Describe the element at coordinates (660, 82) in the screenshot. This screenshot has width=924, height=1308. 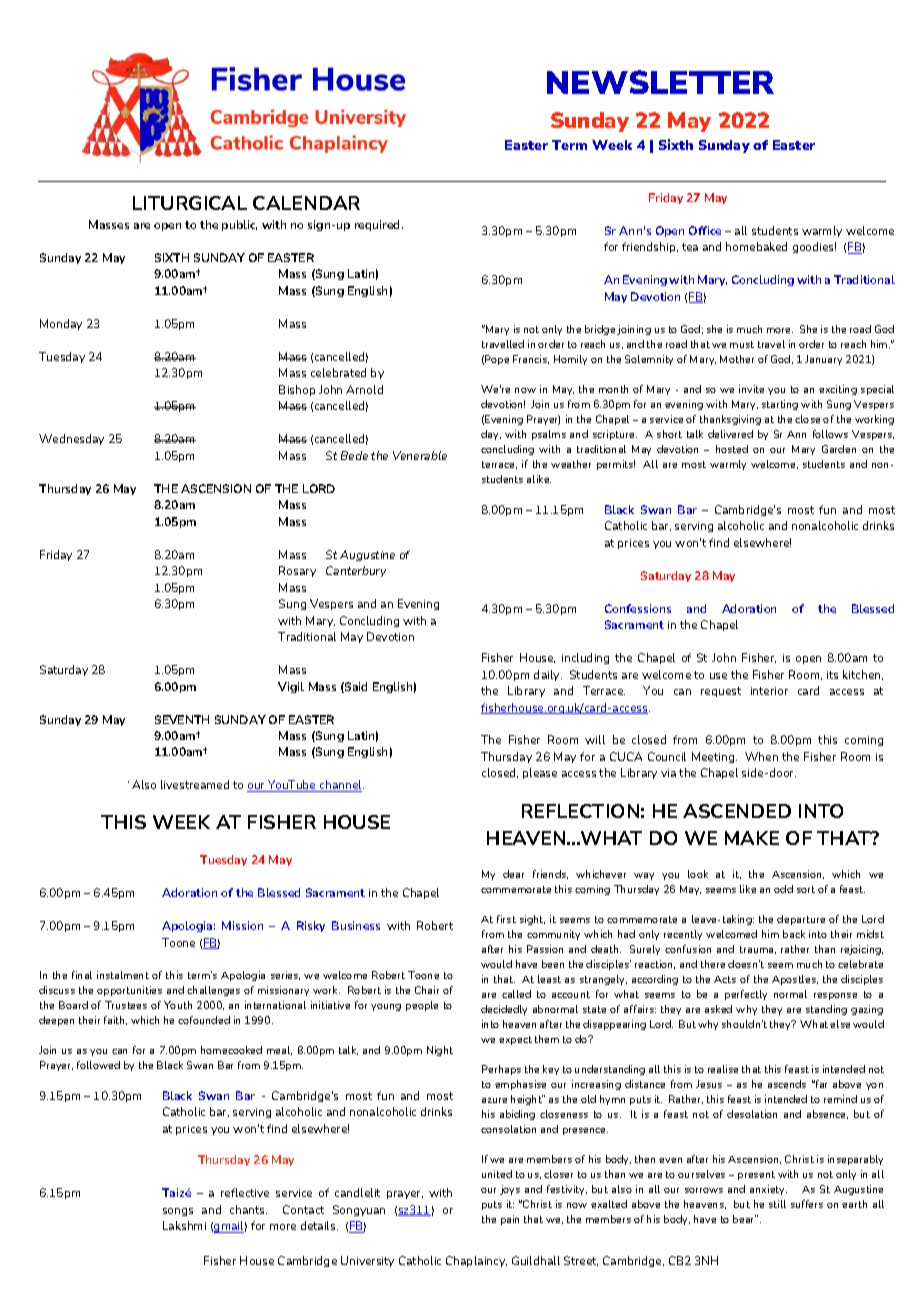
I see `NEWSLETTER` at that location.
